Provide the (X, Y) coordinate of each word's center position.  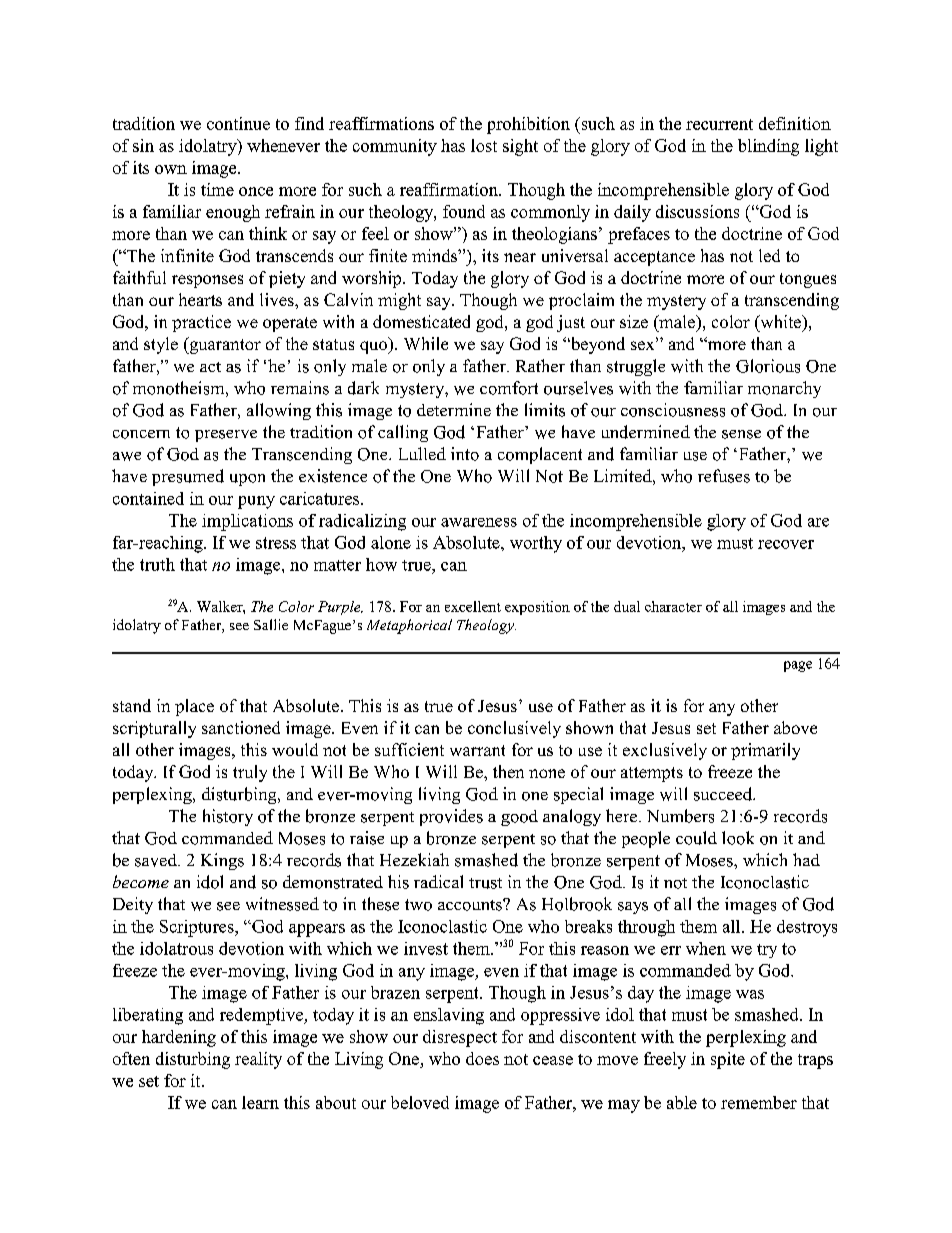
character (673, 606)
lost (484, 145)
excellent (473, 606)
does (482, 1058)
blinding (768, 147)
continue (238, 123)
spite (728, 1060)
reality (258, 1060)
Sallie (271, 624)
